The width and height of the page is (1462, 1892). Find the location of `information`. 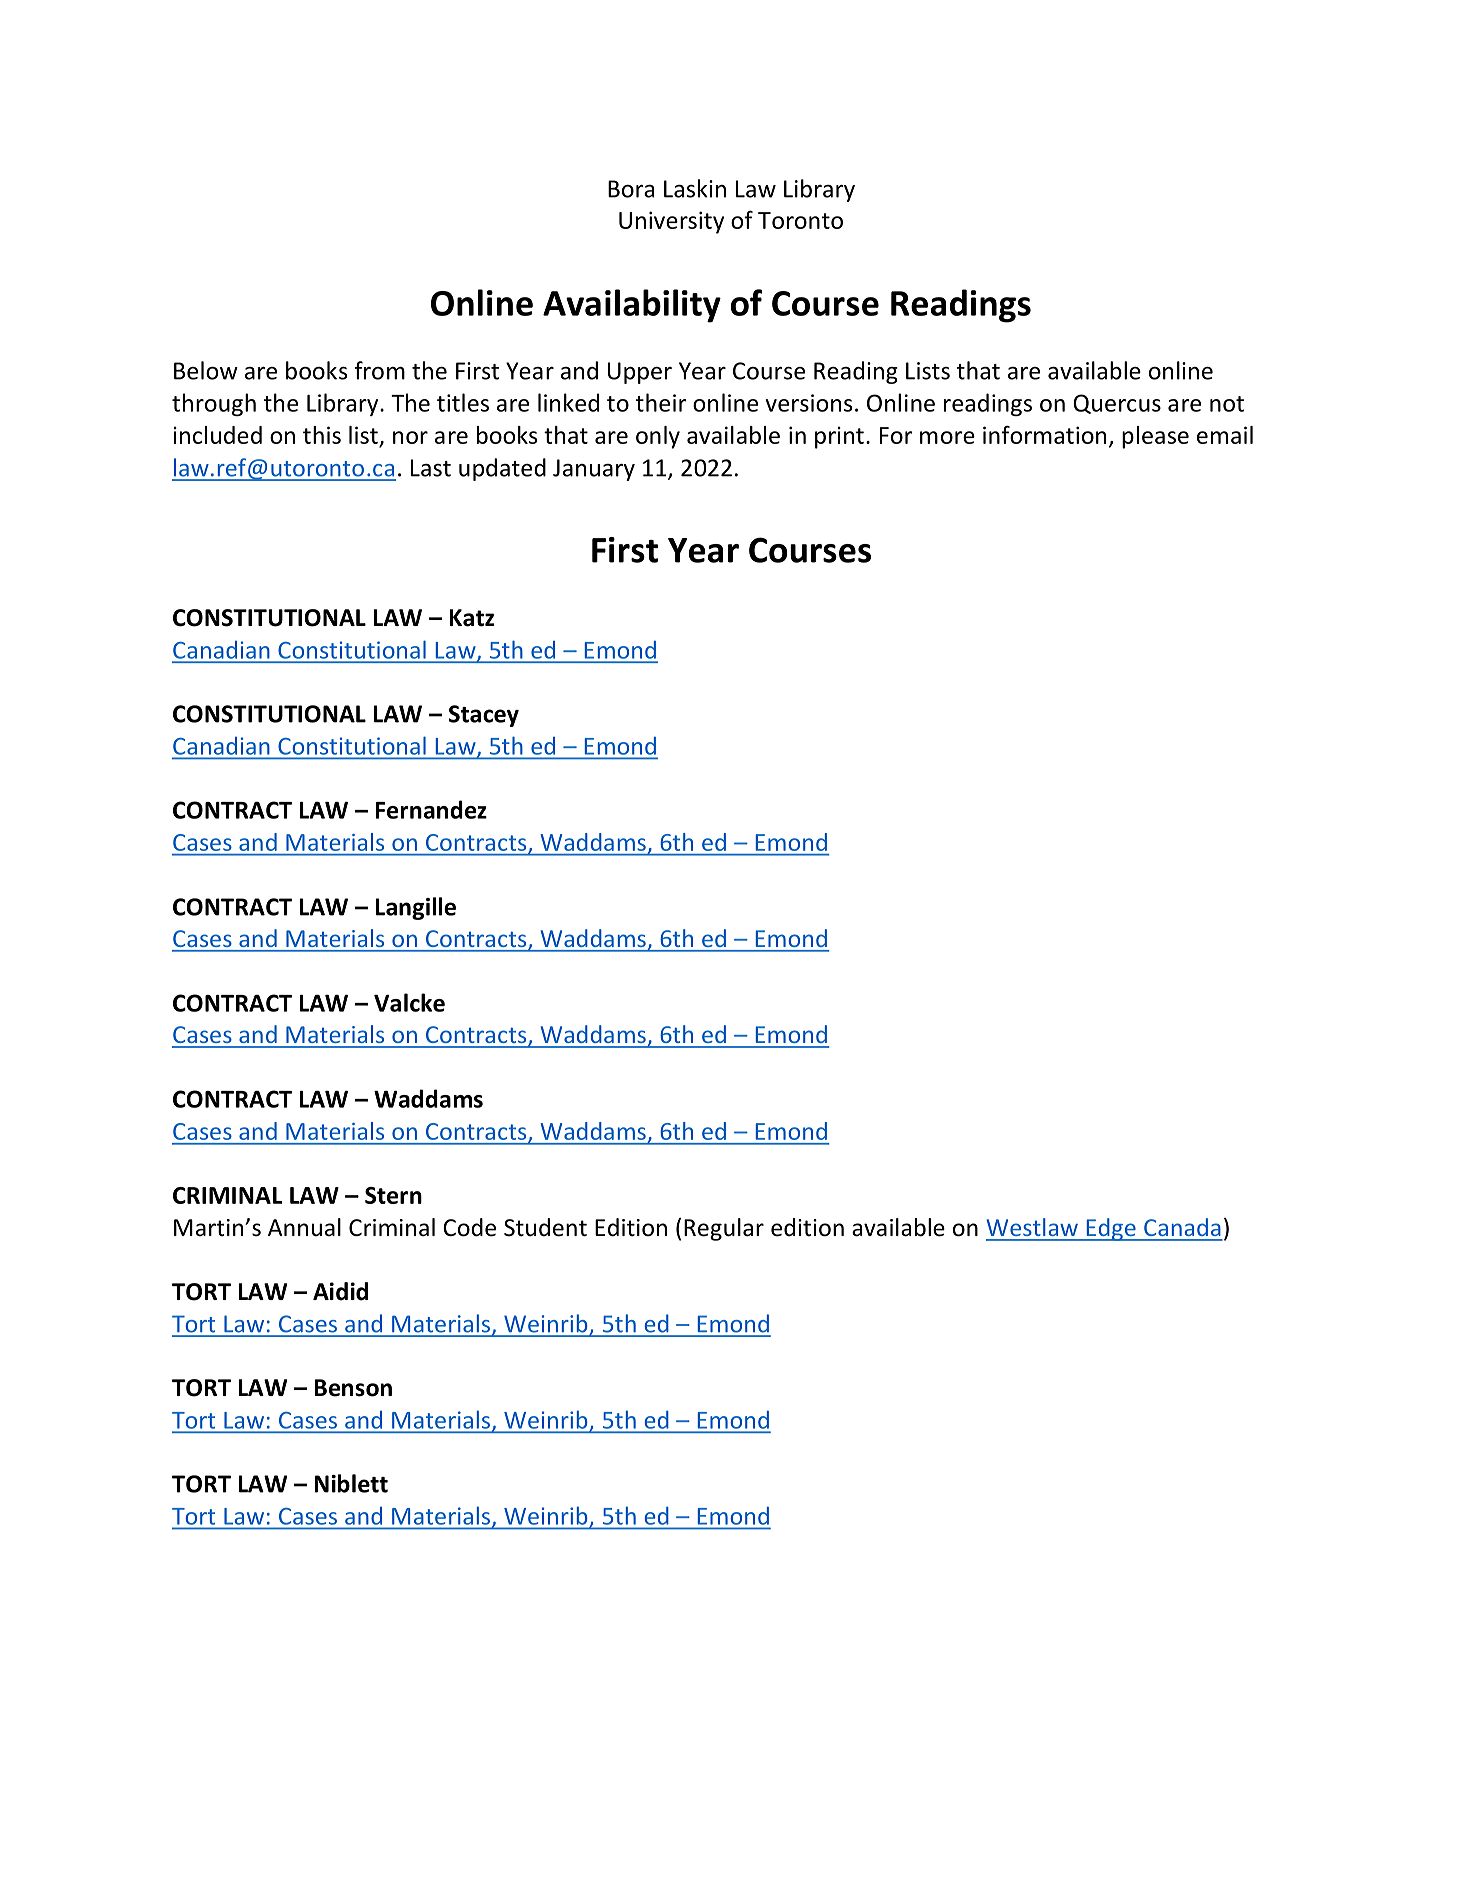

information is located at coordinates (1044, 434).
